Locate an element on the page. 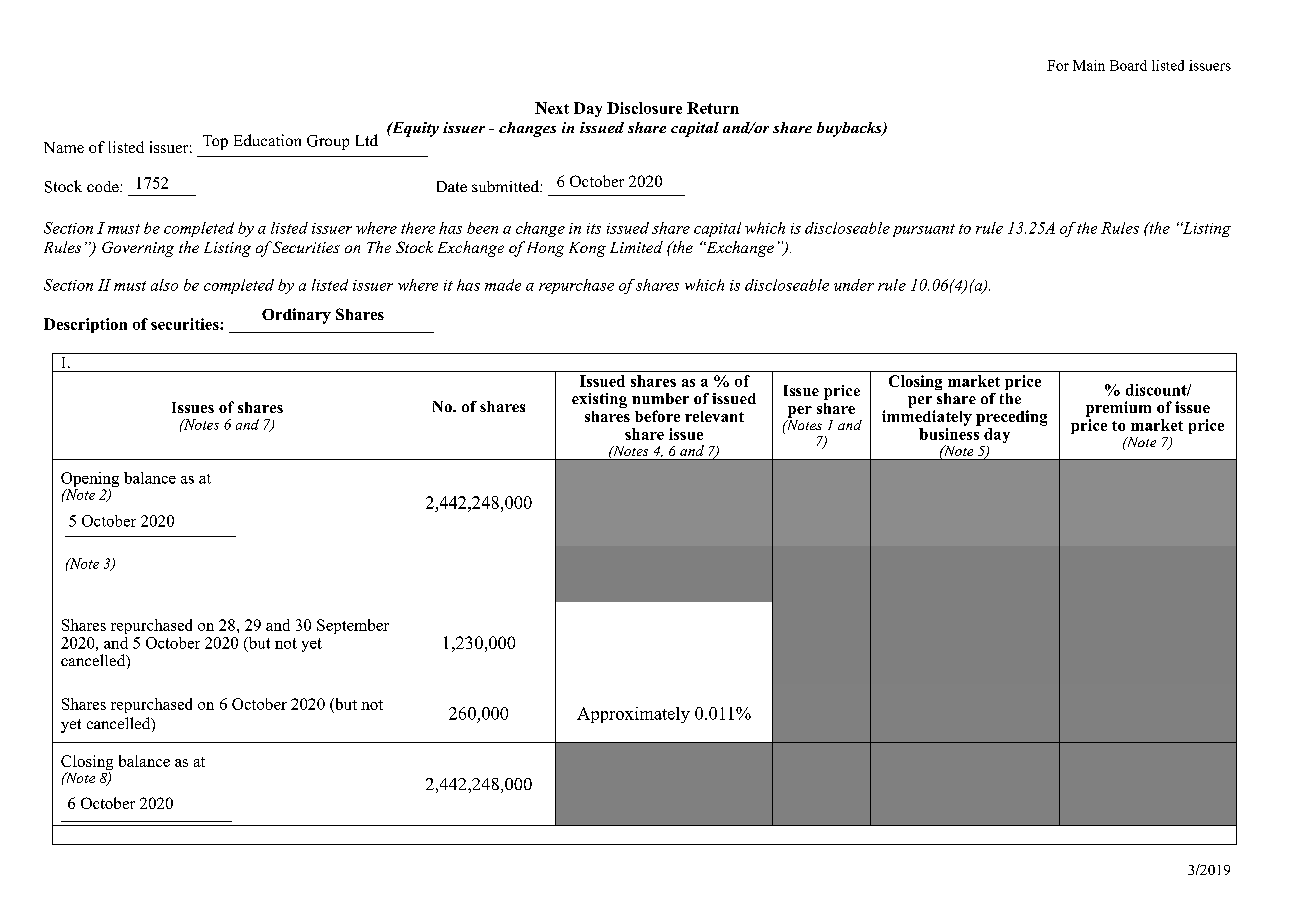  business is located at coordinates (950, 432).
